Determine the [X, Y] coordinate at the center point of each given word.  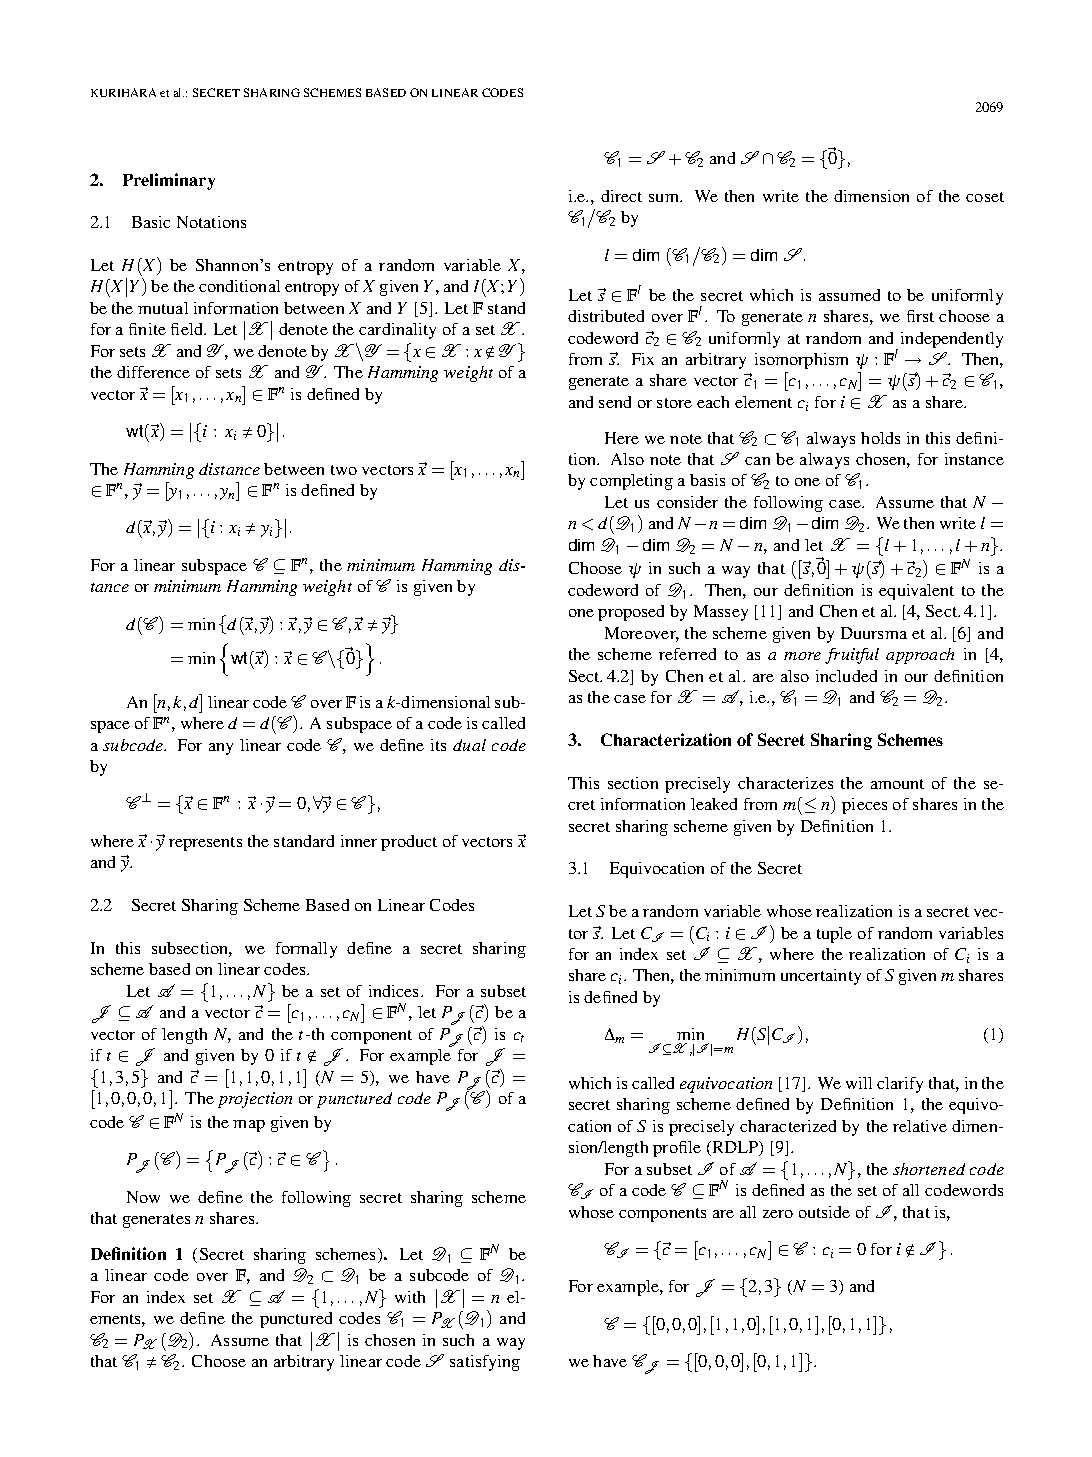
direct [621, 196]
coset [985, 197]
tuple [834, 935]
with [410, 1297]
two [344, 470]
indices [395, 991]
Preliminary [169, 181]
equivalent [916, 592]
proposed [631, 613]
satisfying [485, 1363]
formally [306, 950]
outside [824, 1212]
